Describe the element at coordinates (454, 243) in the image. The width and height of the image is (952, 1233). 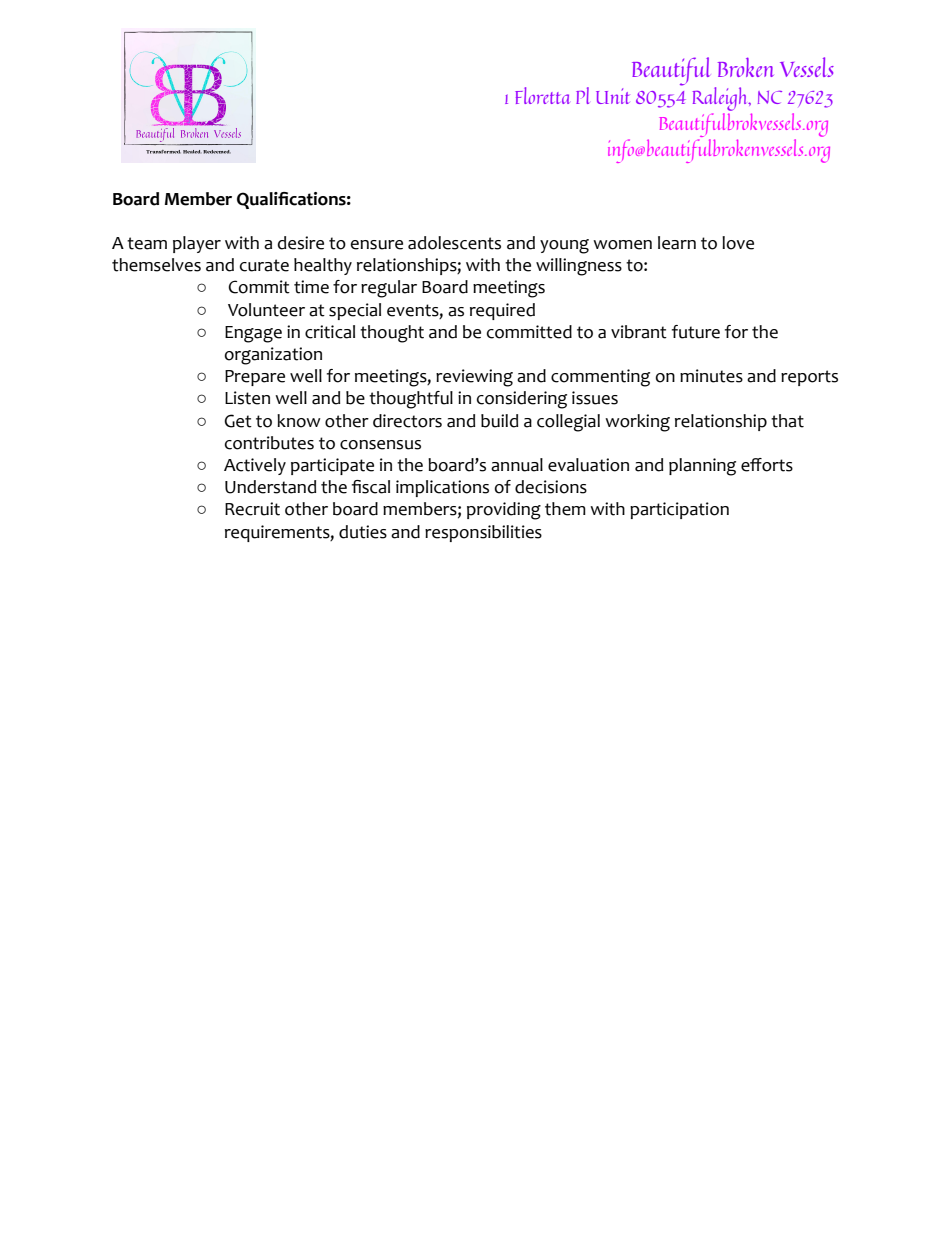
I see `adolescents` at that location.
